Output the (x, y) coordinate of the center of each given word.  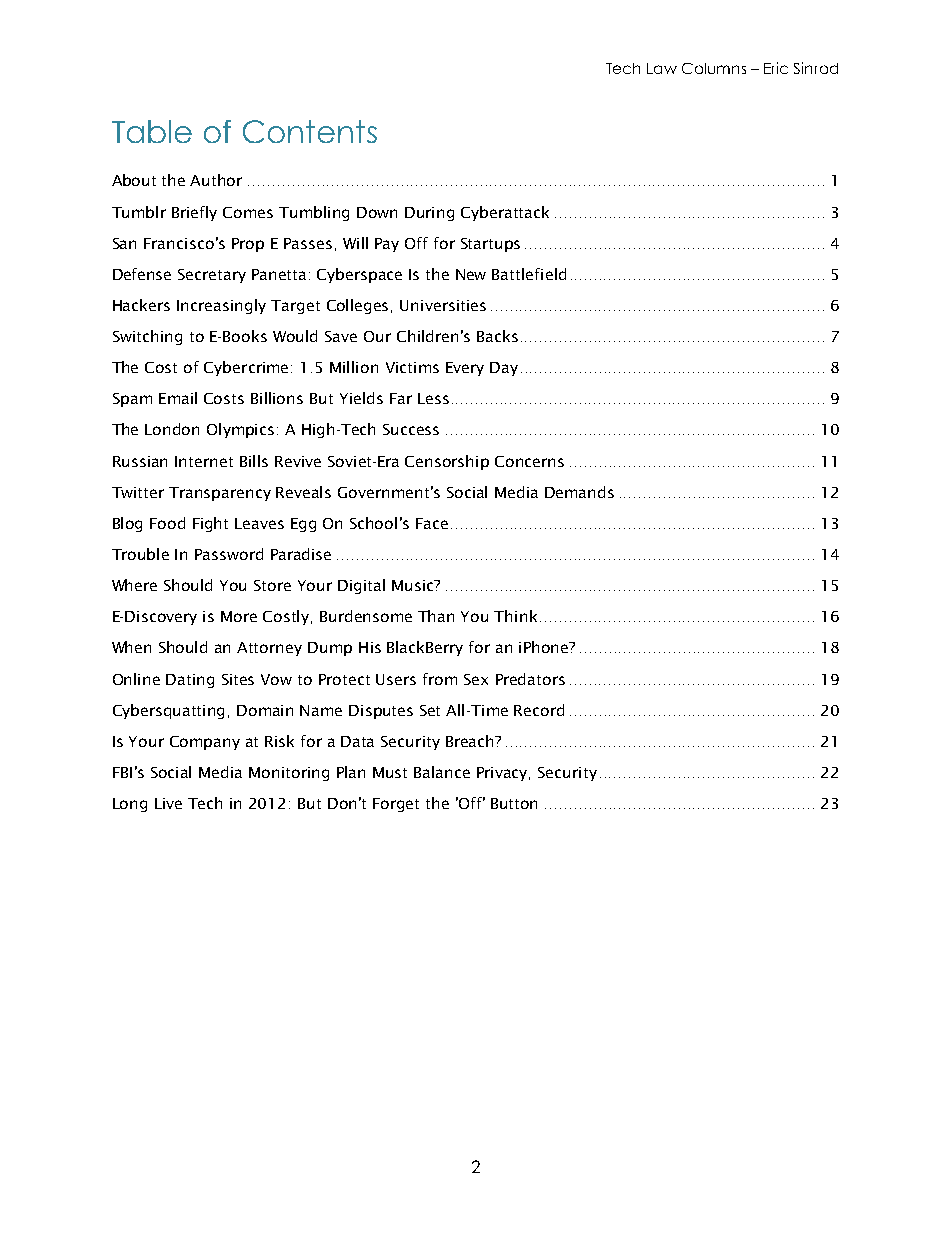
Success (411, 429)
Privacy (503, 774)
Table (152, 131)
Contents (310, 131)
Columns (714, 68)
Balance (442, 772)
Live (168, 803)
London (172, 429)
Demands (579, 492)
